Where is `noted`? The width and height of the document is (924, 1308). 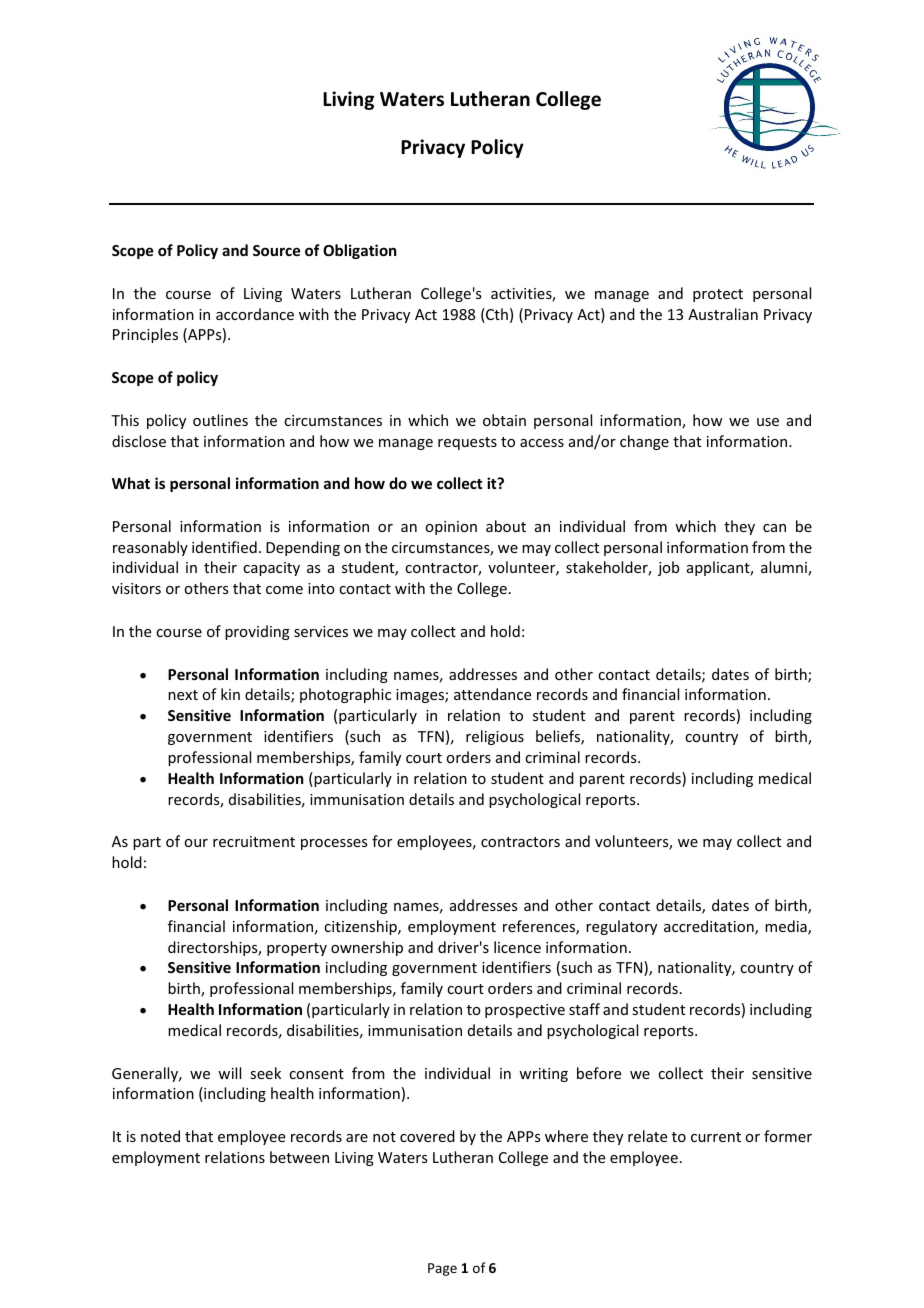 noted is located at coordinates (160, 1136).
